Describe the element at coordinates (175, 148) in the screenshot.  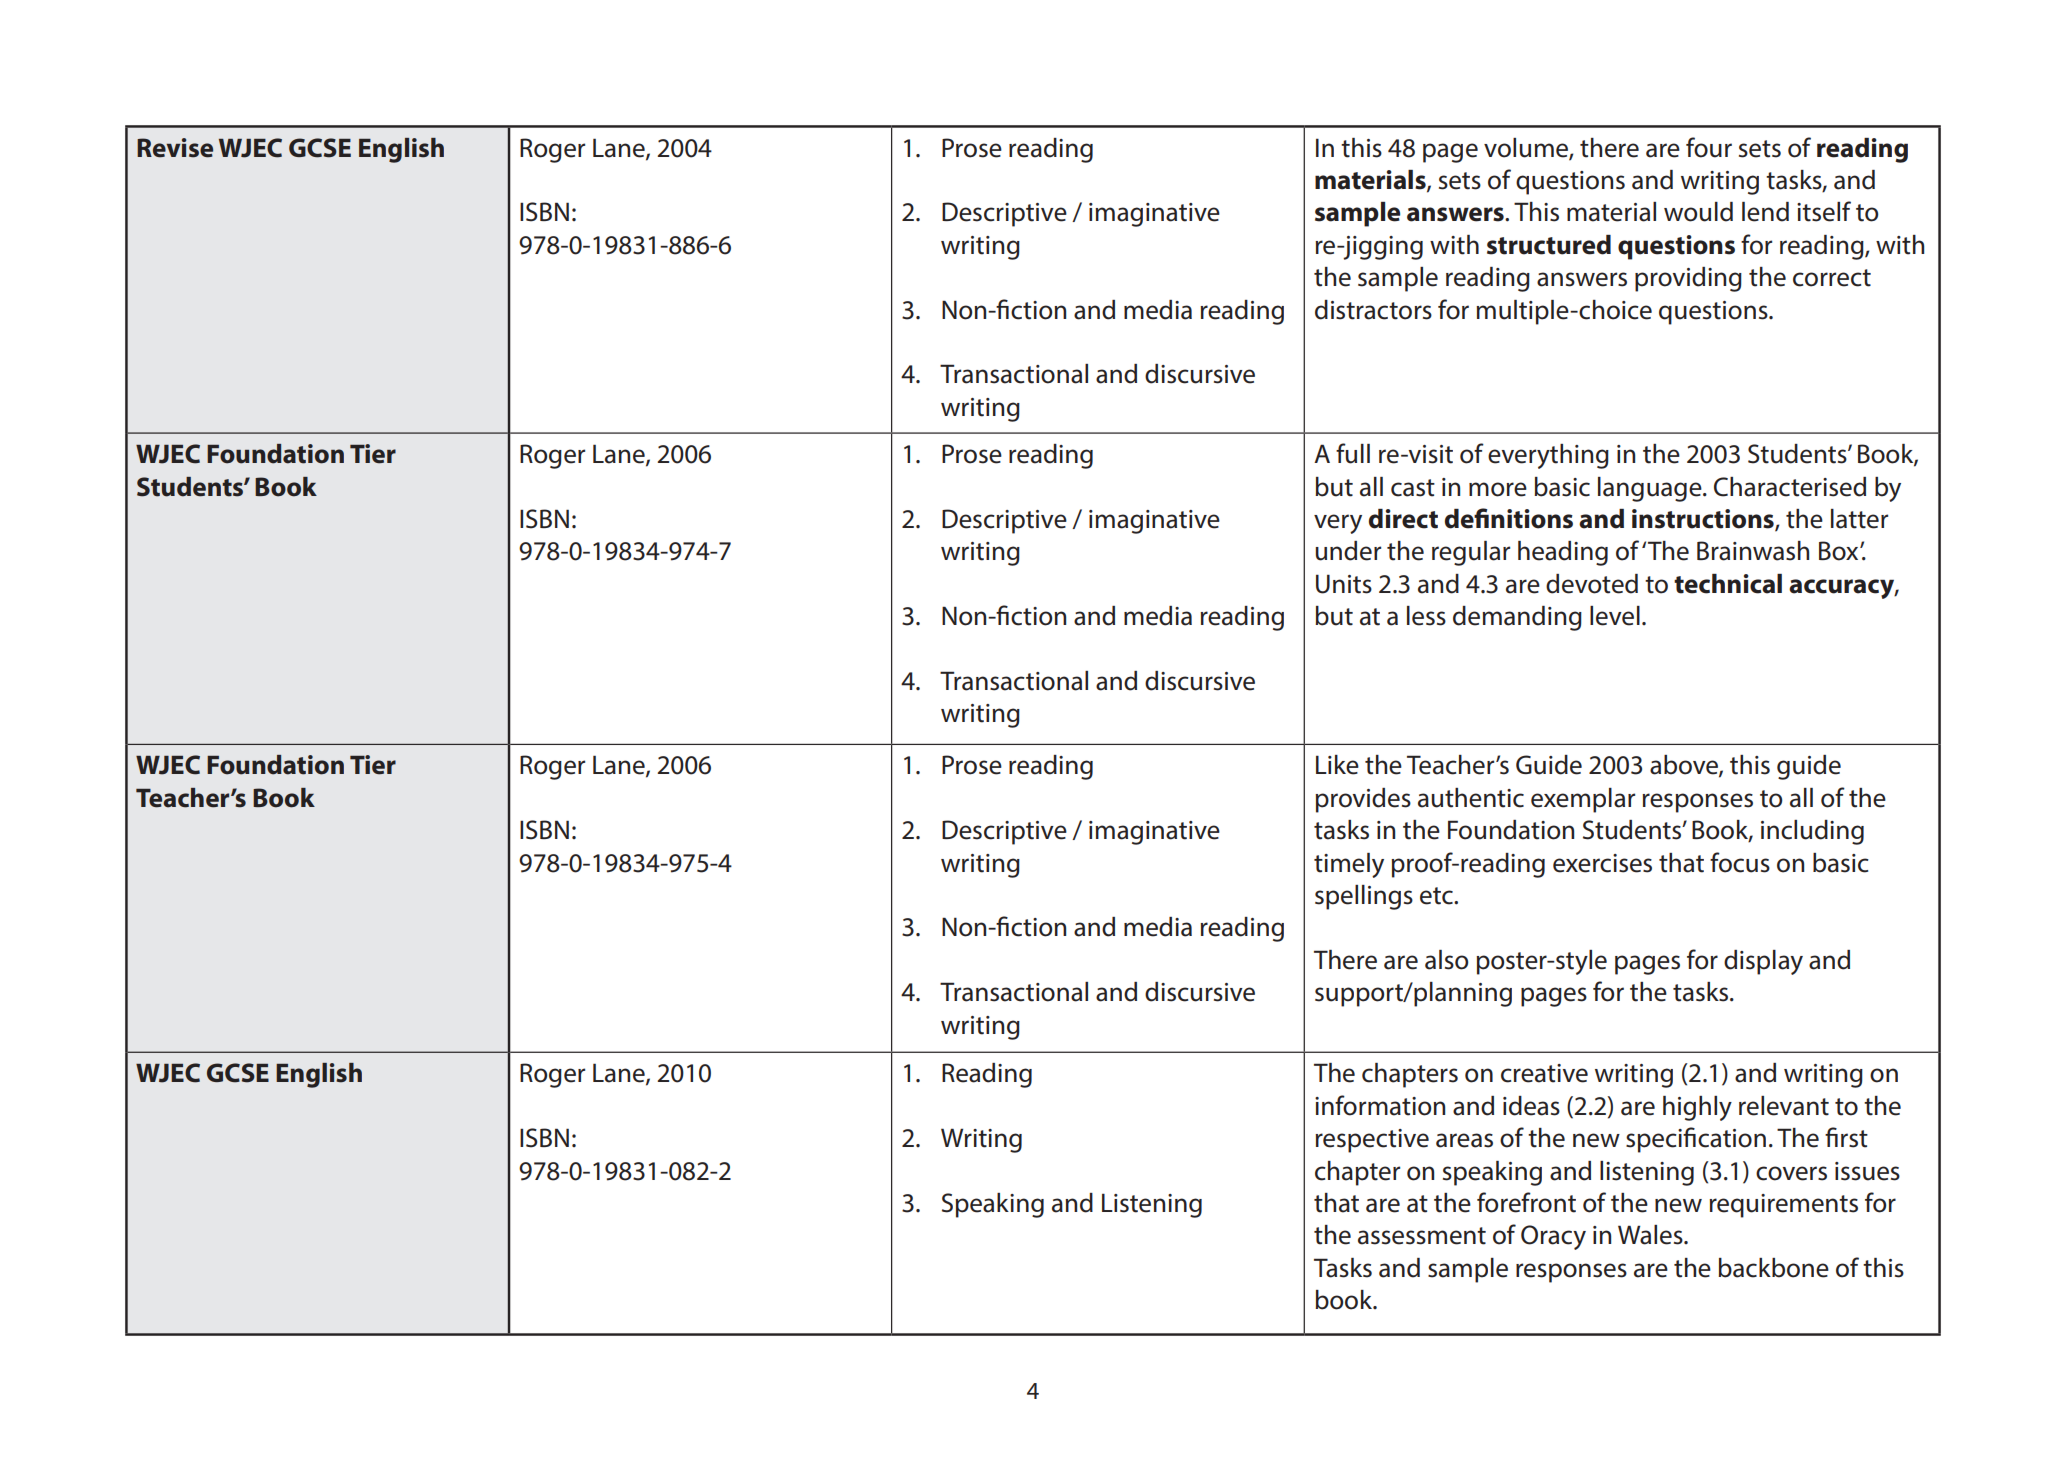
I see `Revise` at that location.
